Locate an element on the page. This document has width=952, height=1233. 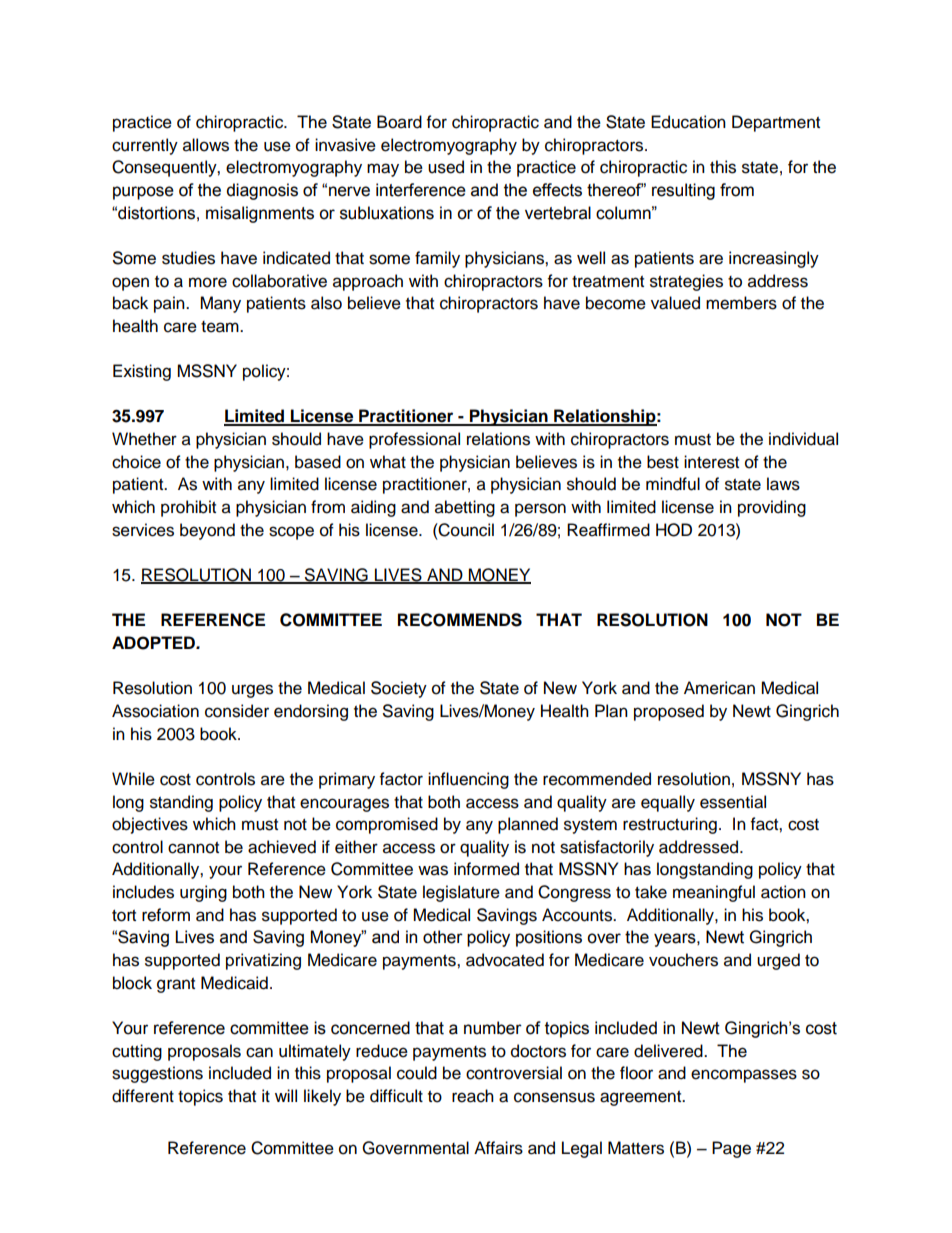
professional is located at coordinates (414, 440).
